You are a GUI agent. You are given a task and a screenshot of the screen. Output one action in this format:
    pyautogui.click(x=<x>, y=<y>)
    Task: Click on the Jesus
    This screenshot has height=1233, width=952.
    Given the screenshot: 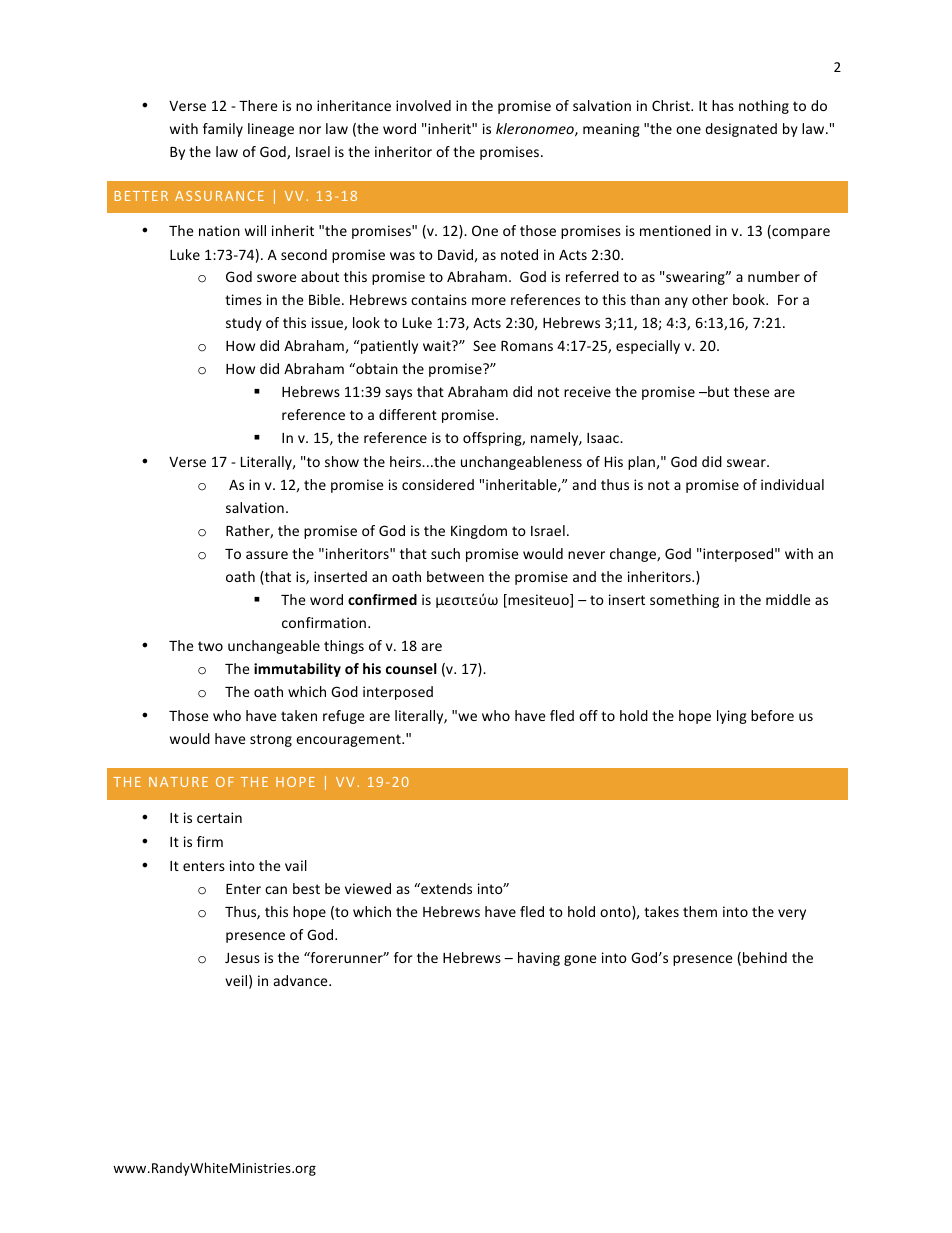 What is the action you would take?
    pyautogui.click(x=242, y=958)
